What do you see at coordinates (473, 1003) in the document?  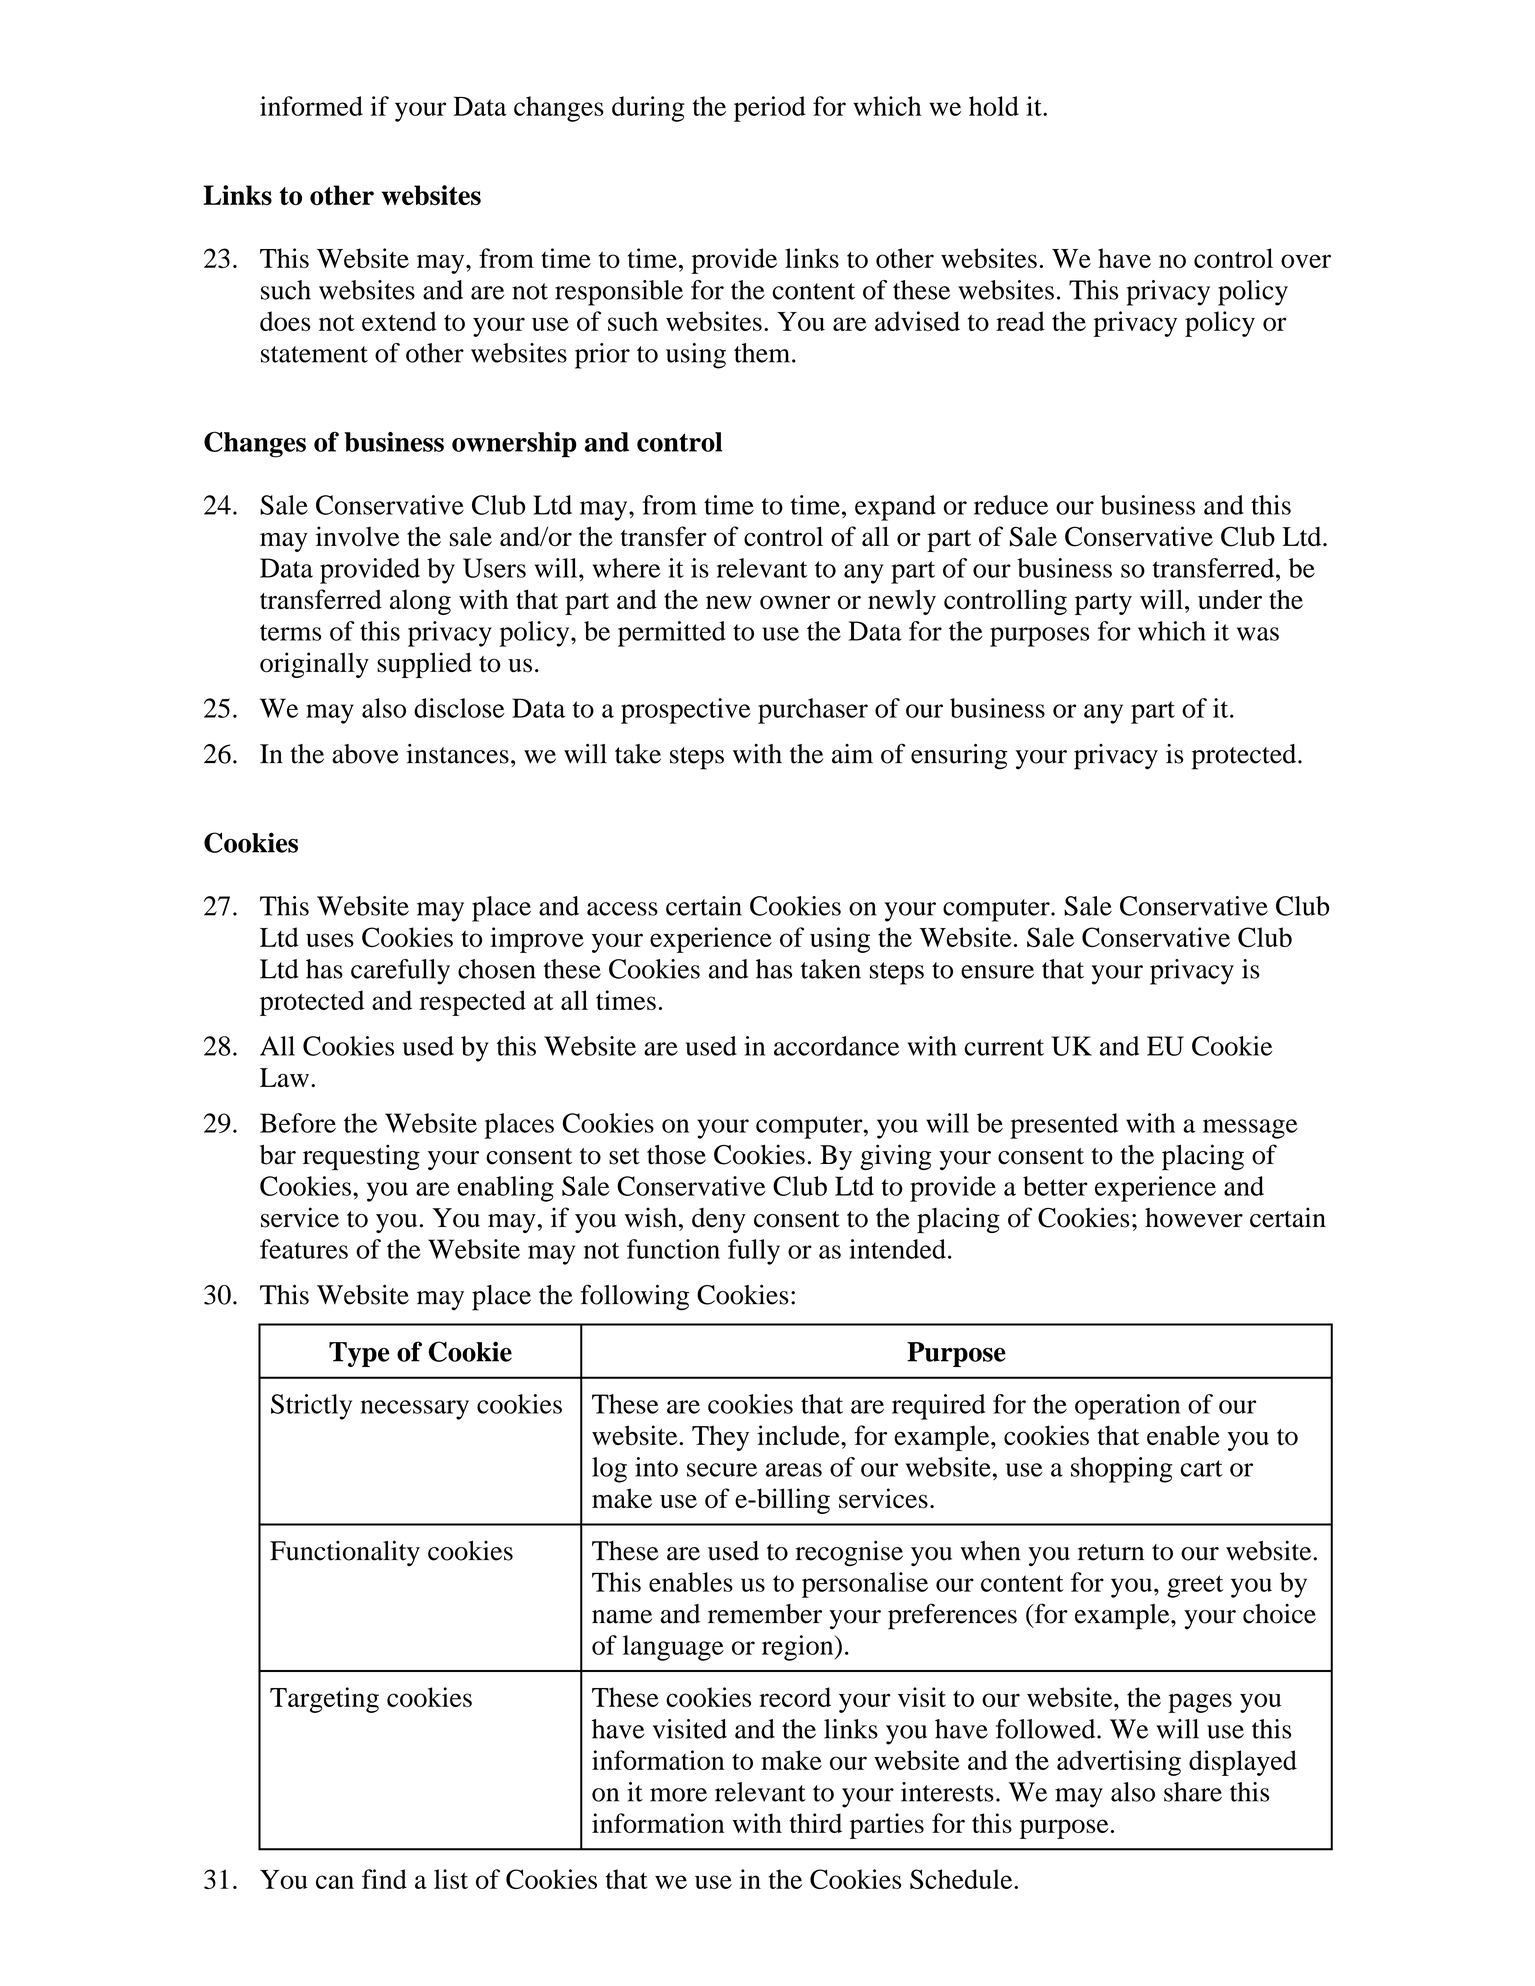 I see `respected` at bounding box center [473, 1003].
